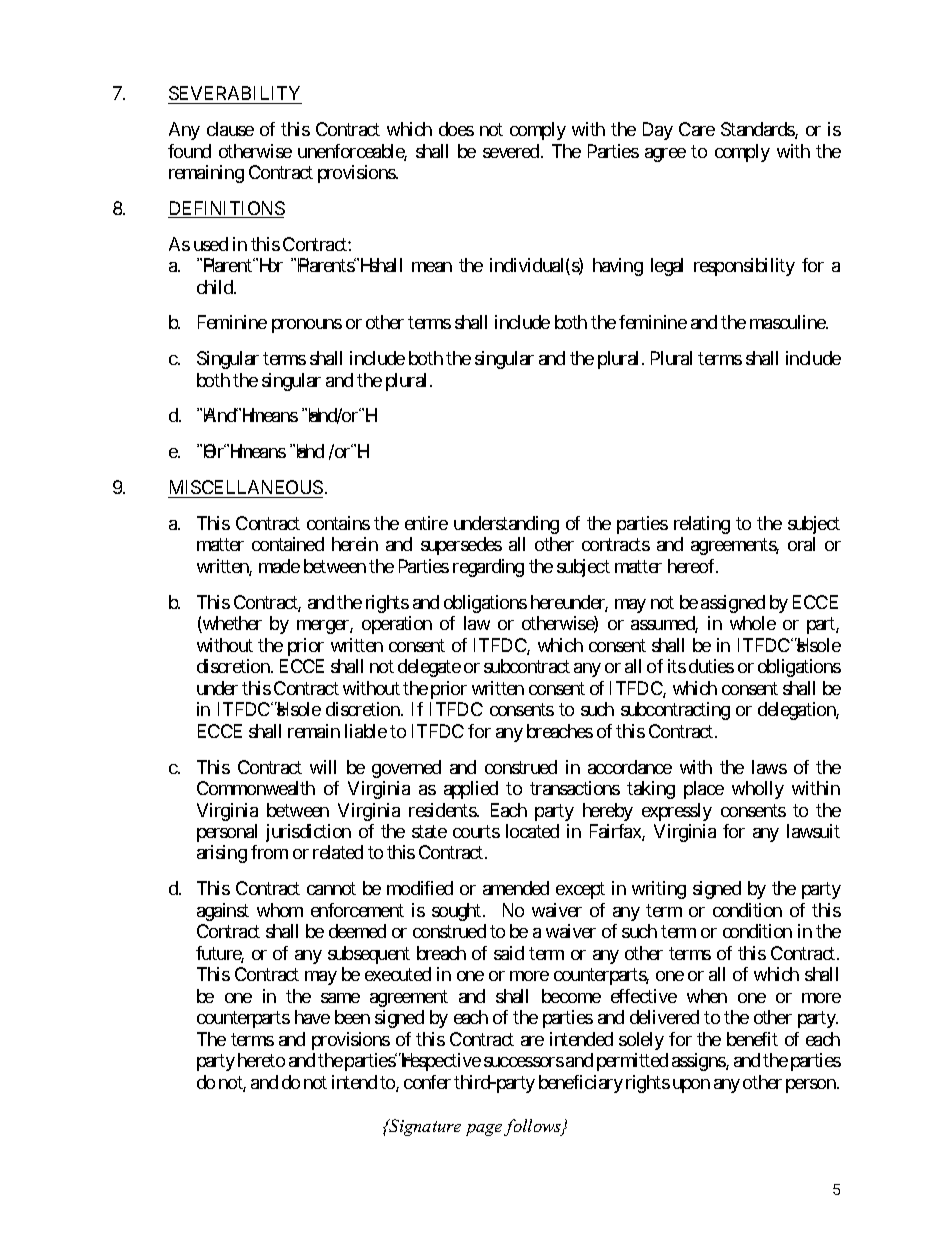 The width and height of the screenshot is (952, 1233). Describe the element at coordinates (758, 130) in the screenshot. I see `Standards` at that location.
